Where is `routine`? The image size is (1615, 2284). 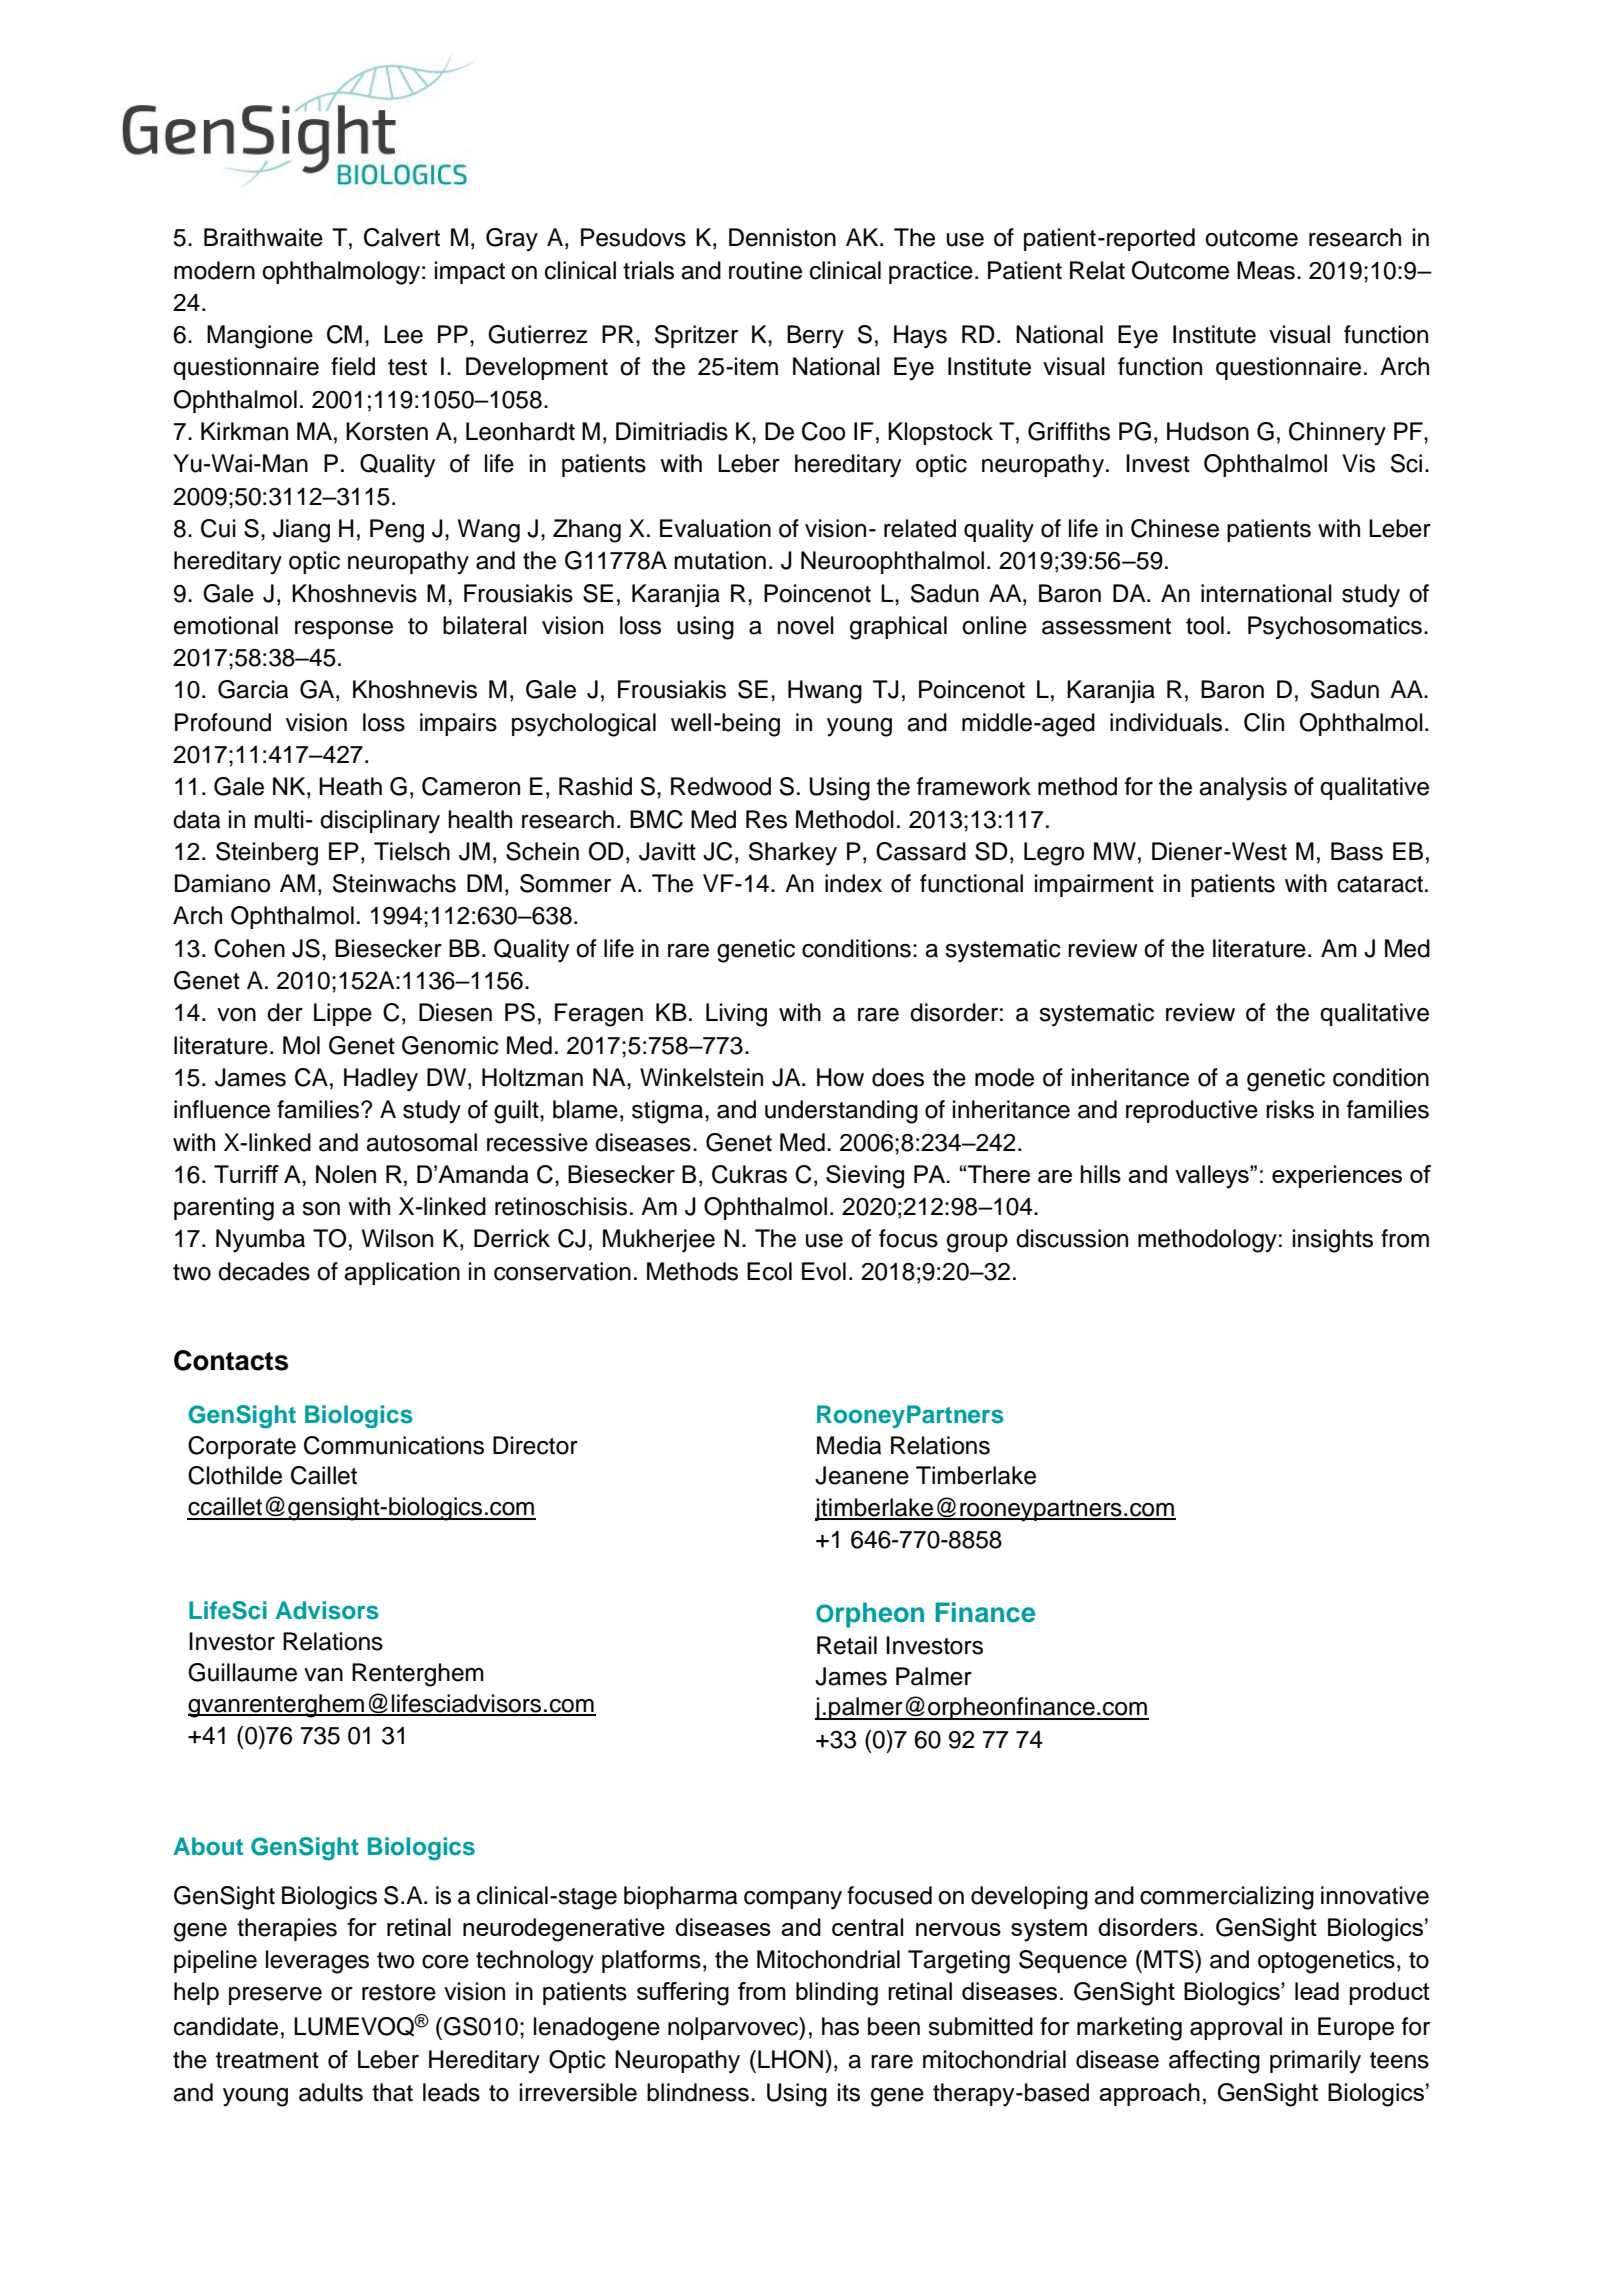
routine is located at coordinates (765, 270).
